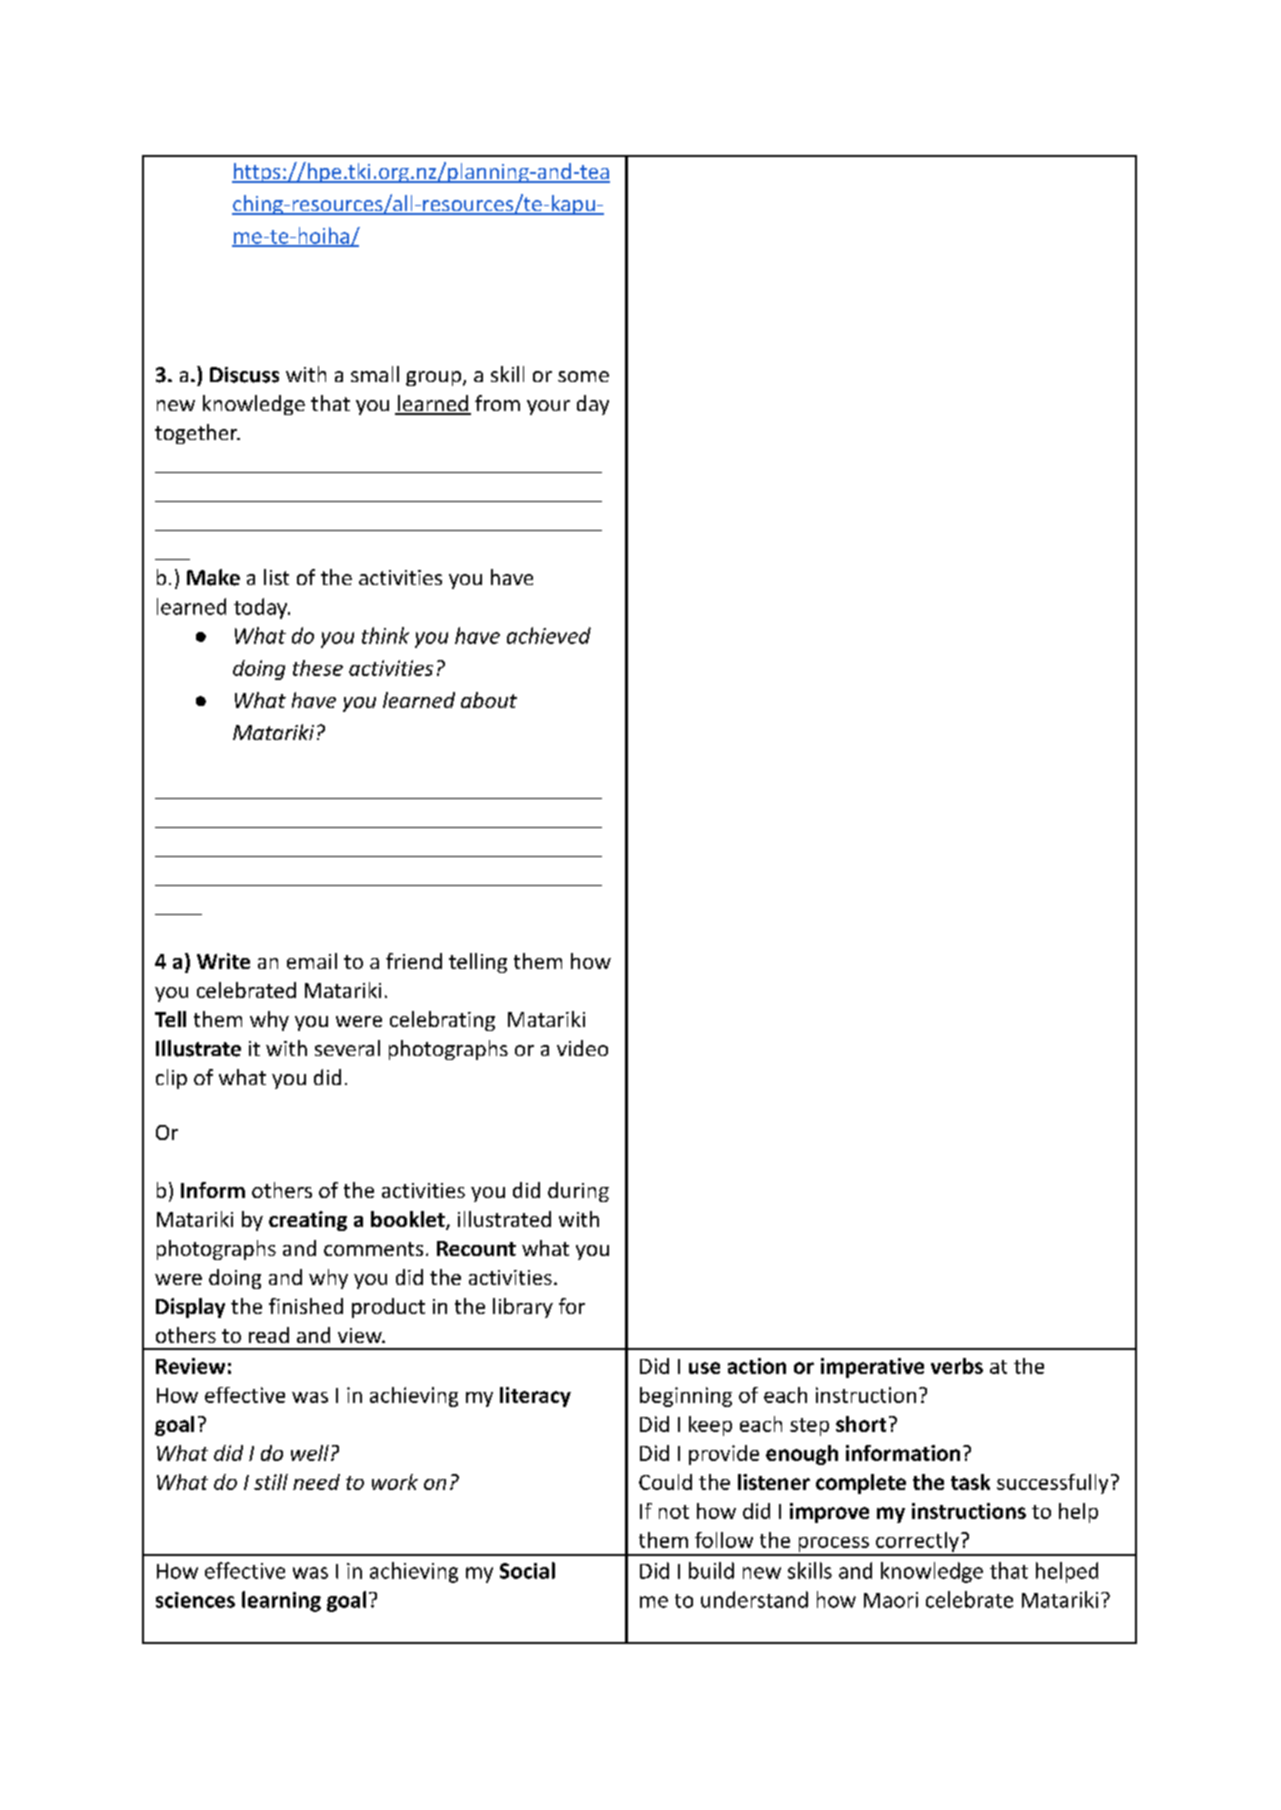 Image resolution: width=1281 pixels, height=1810 pixels. Describe the element at coordinates (308, 1221) in the document. I see `creating` at that location.
